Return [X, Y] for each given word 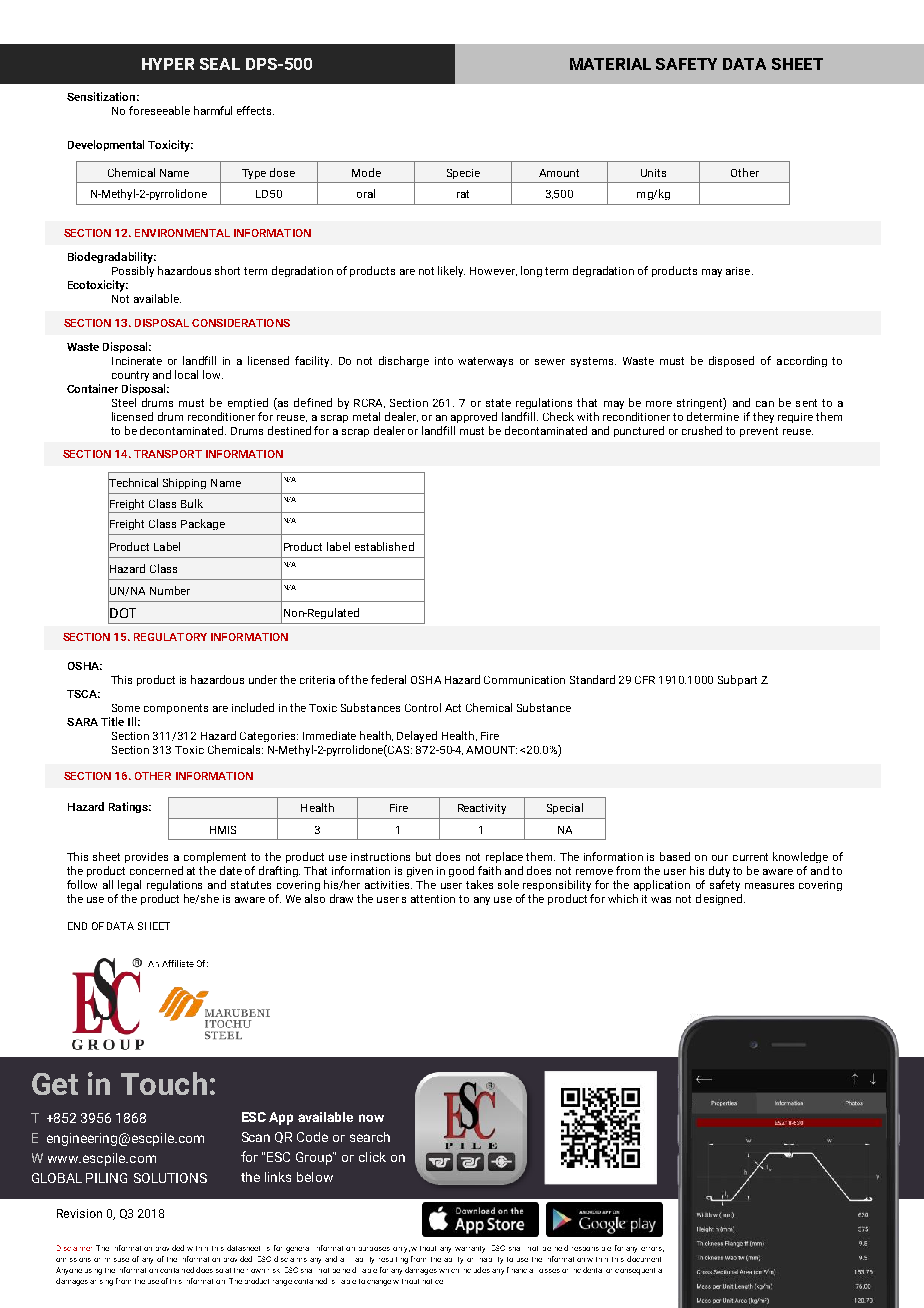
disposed [731, 361]
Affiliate [178, 963]
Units [653, 173]
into [444, 361]
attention [433, 899]
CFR [645, 680]
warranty [470, 1249]
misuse [117, 1260]
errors [652, 1249]
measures [769, 886]
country [130, 376]
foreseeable [159, 110]
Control [423, 707]
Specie [463, 174]
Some [126, 708]
